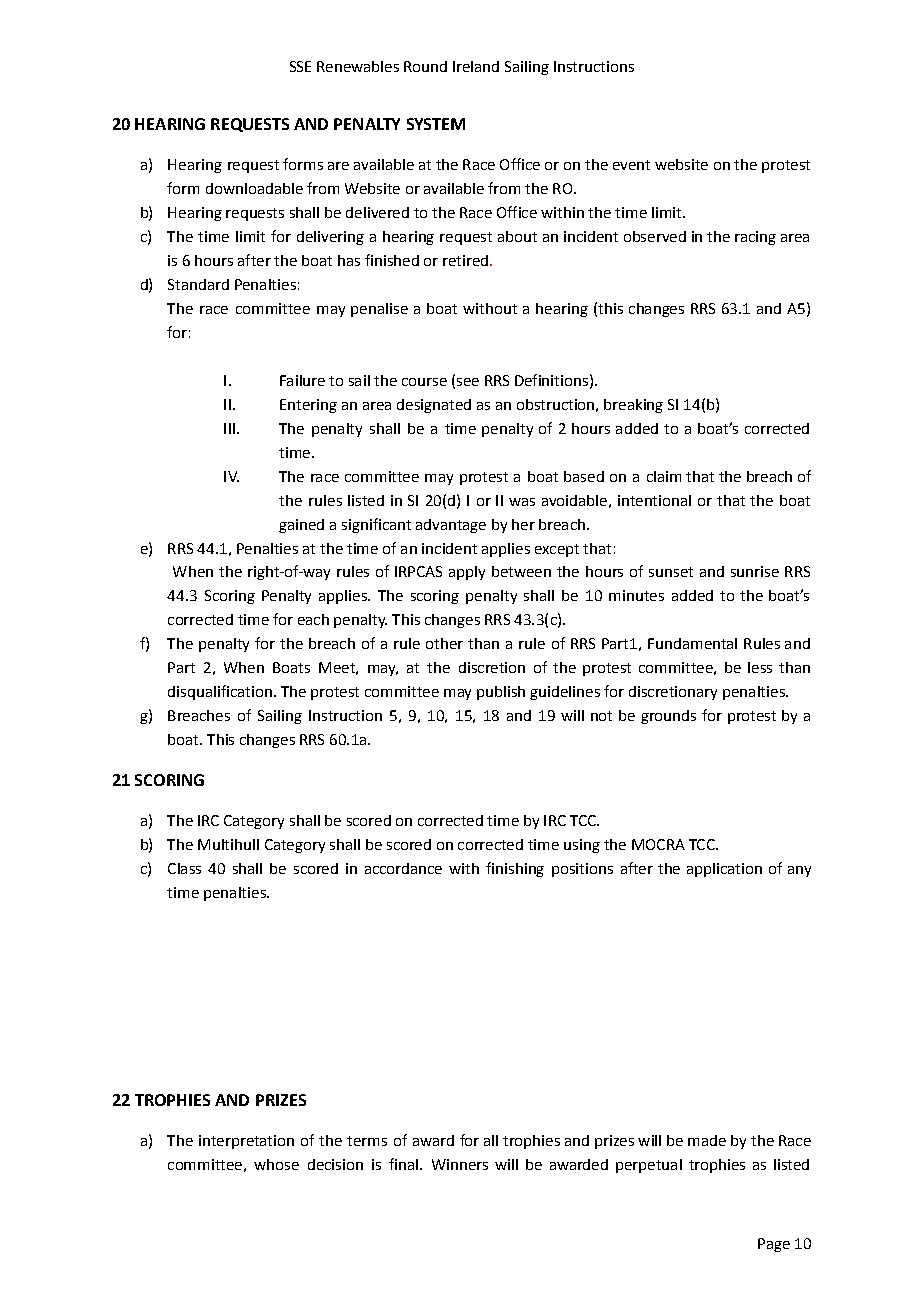 Image resolution: width=924 pixels, height=1307 pixels. I want to click on Ireland, so click(476, 66).
